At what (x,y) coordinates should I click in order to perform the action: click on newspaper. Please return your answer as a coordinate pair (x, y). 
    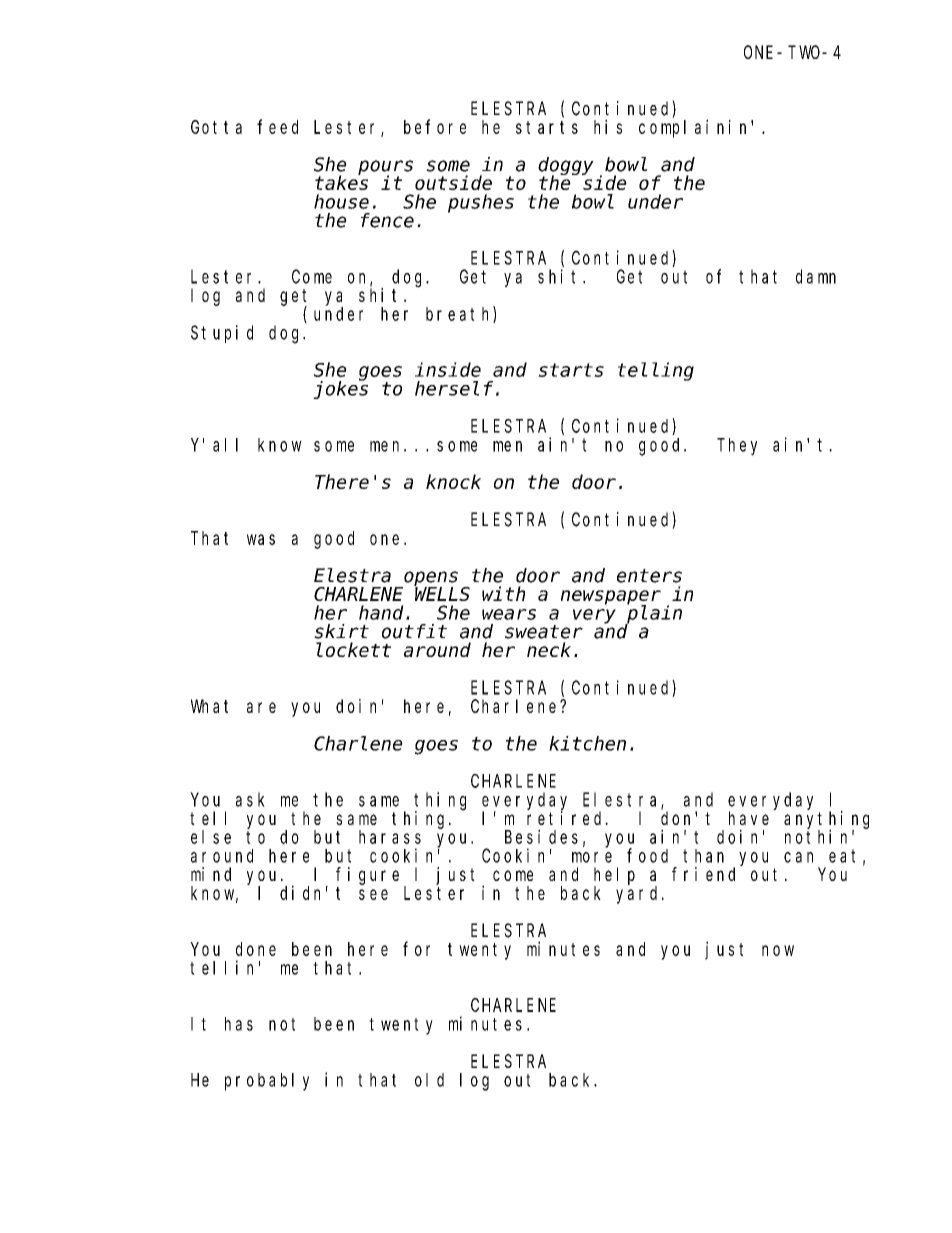
    Looking at the image, I should click on (611, 598).
